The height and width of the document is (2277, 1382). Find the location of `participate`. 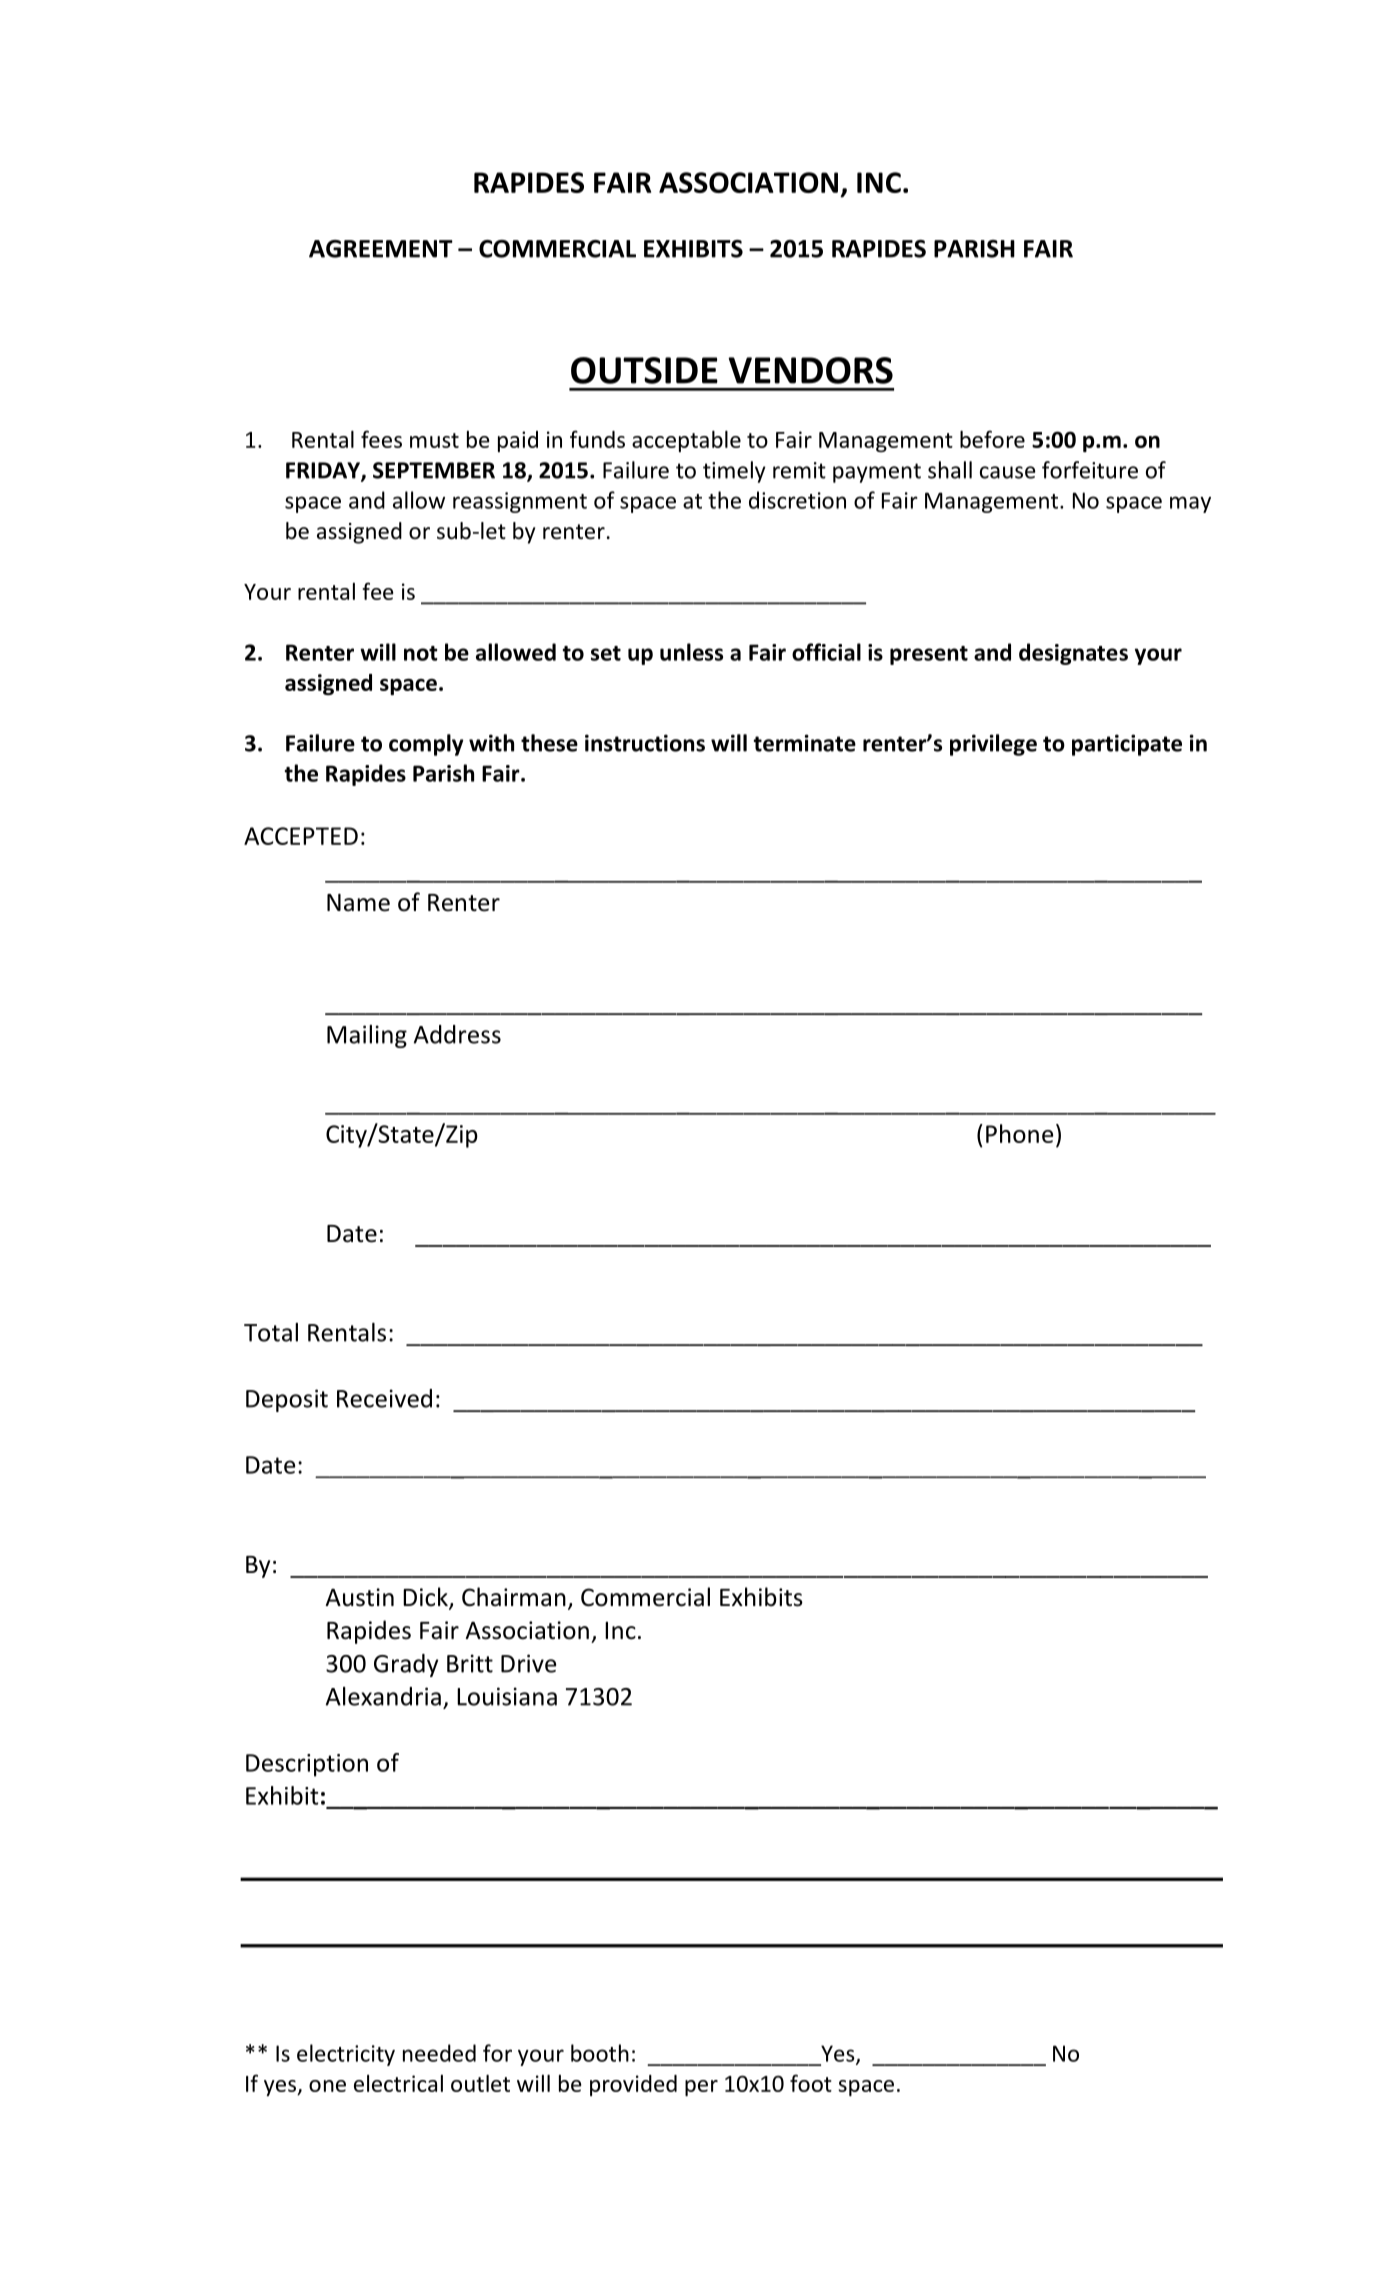

participate is located at coordinates (1127, 745).
